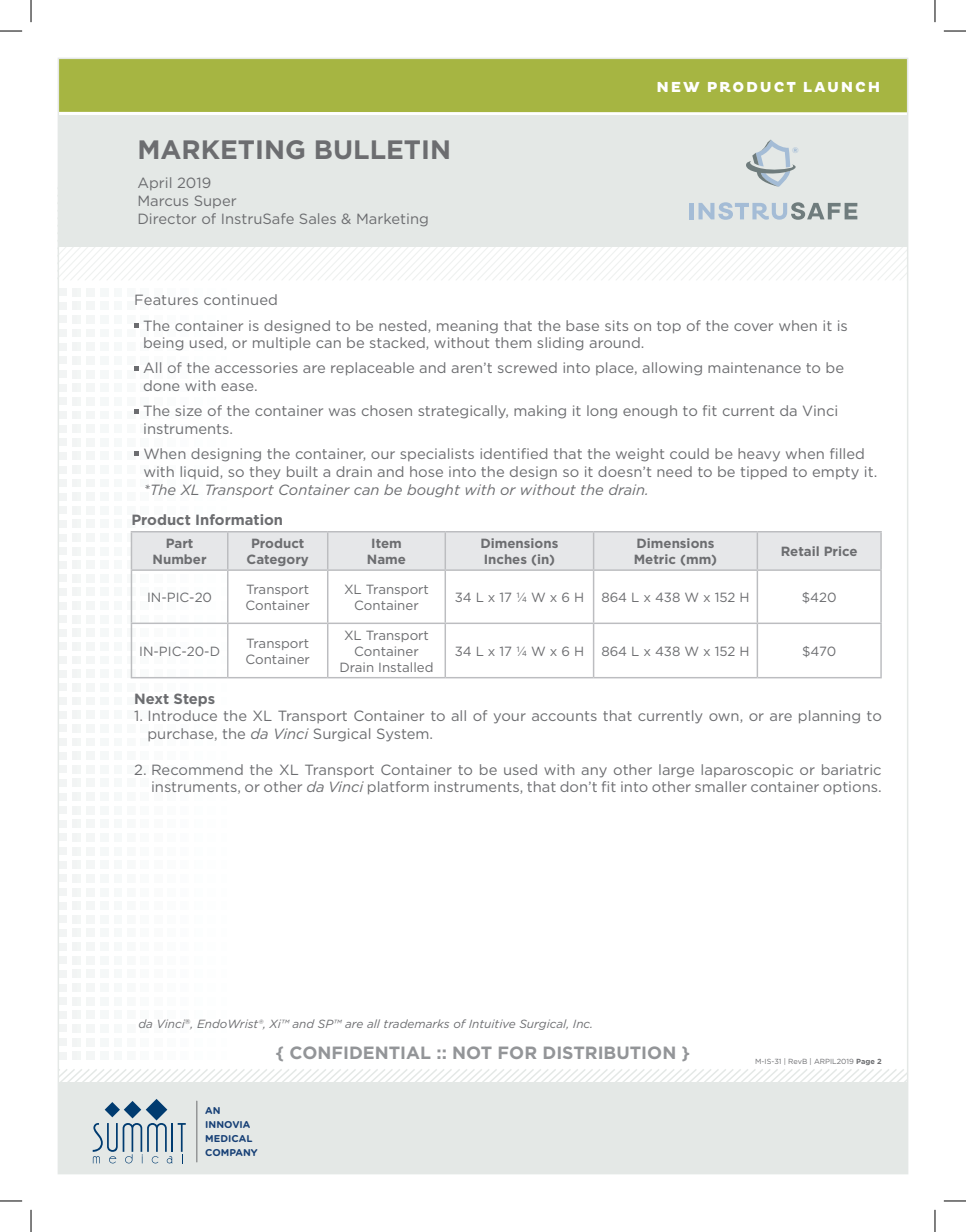  What do you see at coordinates (229, 1138) in the document?
I see `MEDICAL` at bounding box center [229, 1138].
